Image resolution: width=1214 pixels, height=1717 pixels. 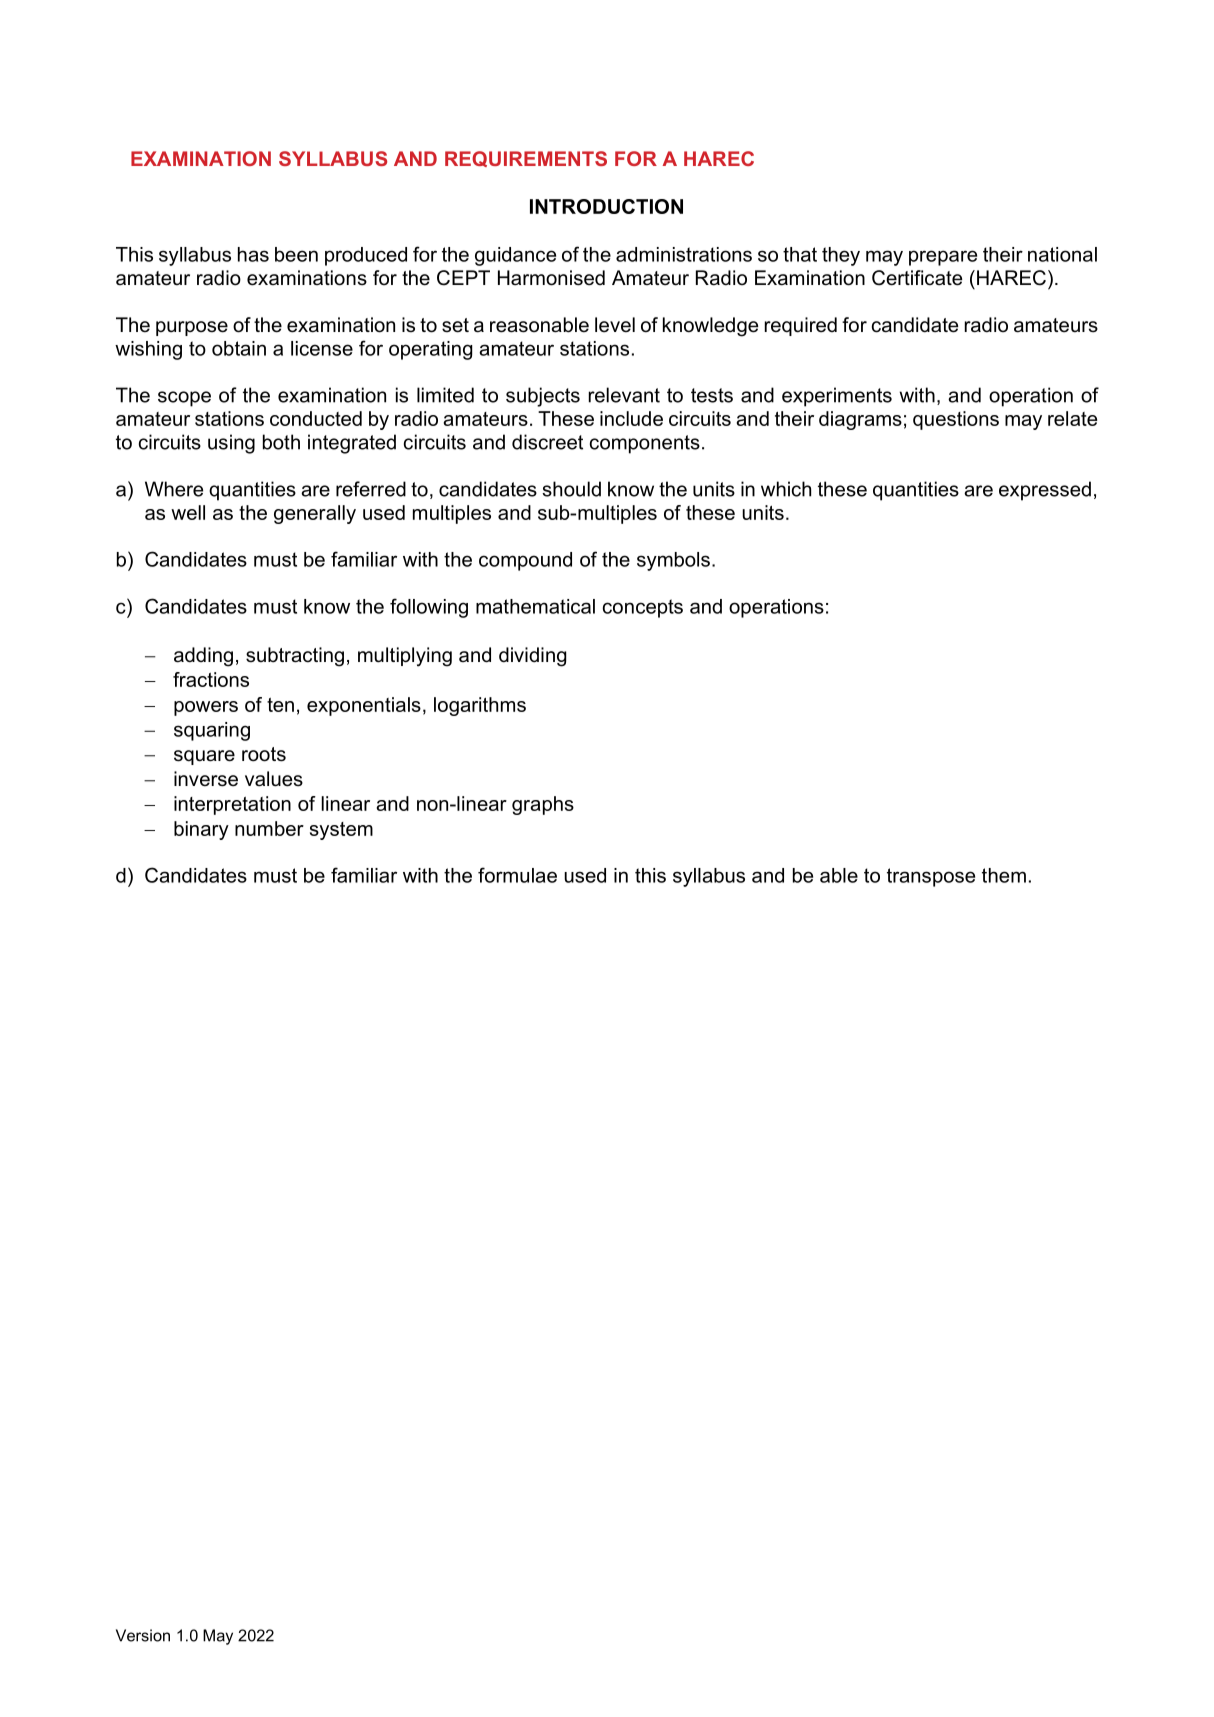 What do you see at coordinates (269, 828) in the document?
I see `number` at bounding box center [269, 828].
